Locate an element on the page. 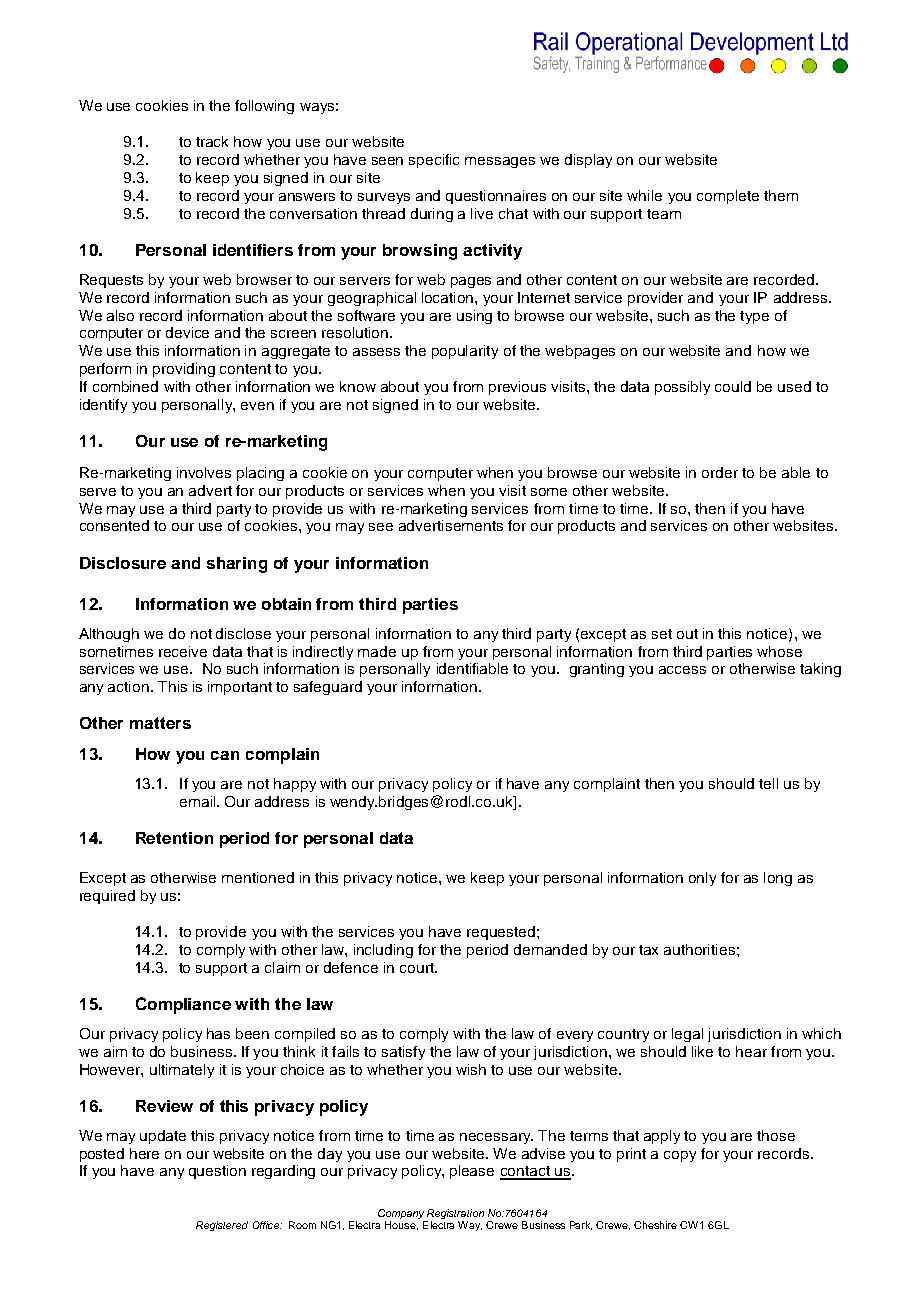 The width and height of the document is (924, 1308). court is located at coordinates (418, 968).
